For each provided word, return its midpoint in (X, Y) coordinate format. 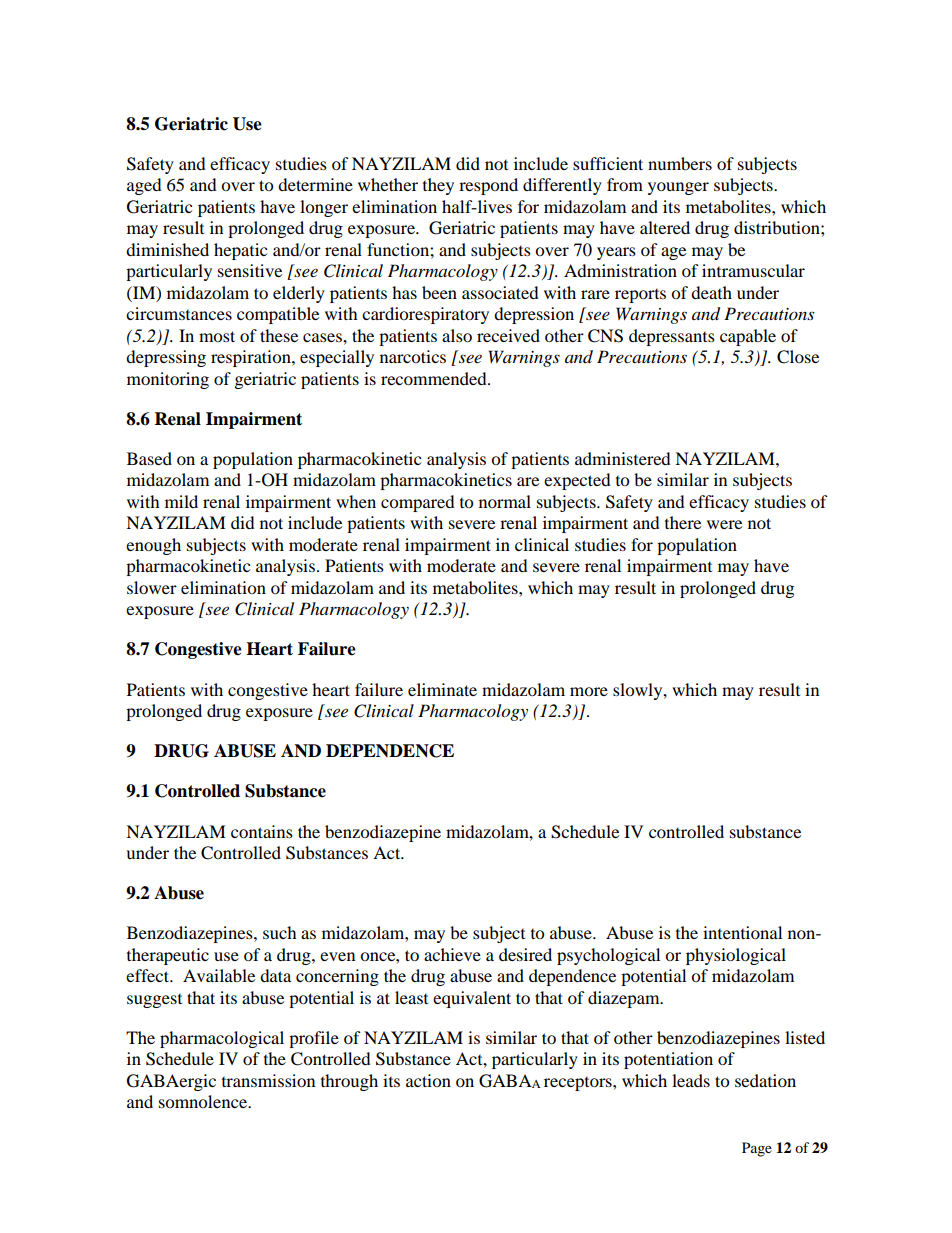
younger (678, 188)
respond (488, 186)
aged (144, 186)
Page (757, 1149)
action (428, 1080)
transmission (268, 1080)
